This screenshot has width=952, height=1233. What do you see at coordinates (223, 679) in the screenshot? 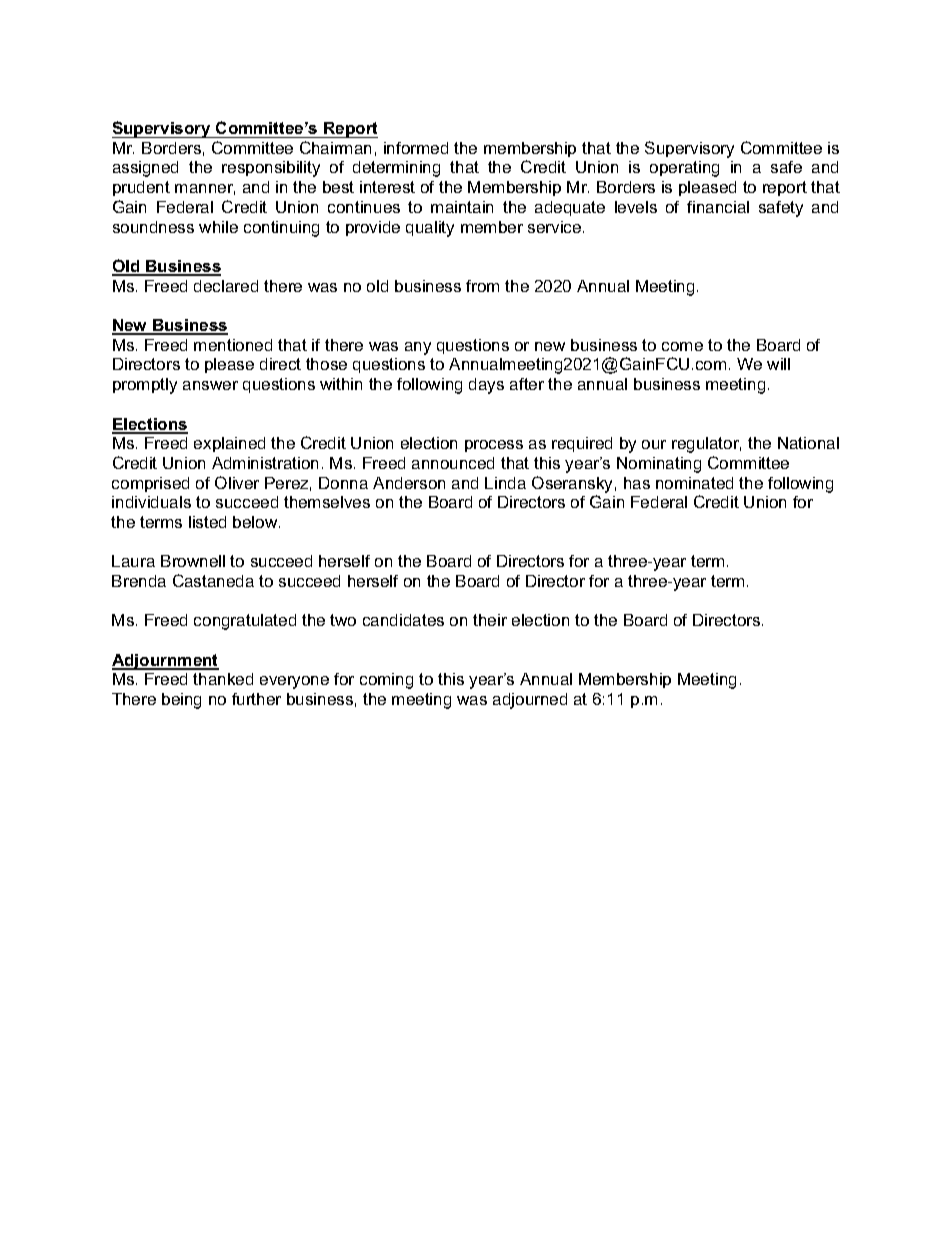
I see `thanked` at bounding box center [223, 679].
